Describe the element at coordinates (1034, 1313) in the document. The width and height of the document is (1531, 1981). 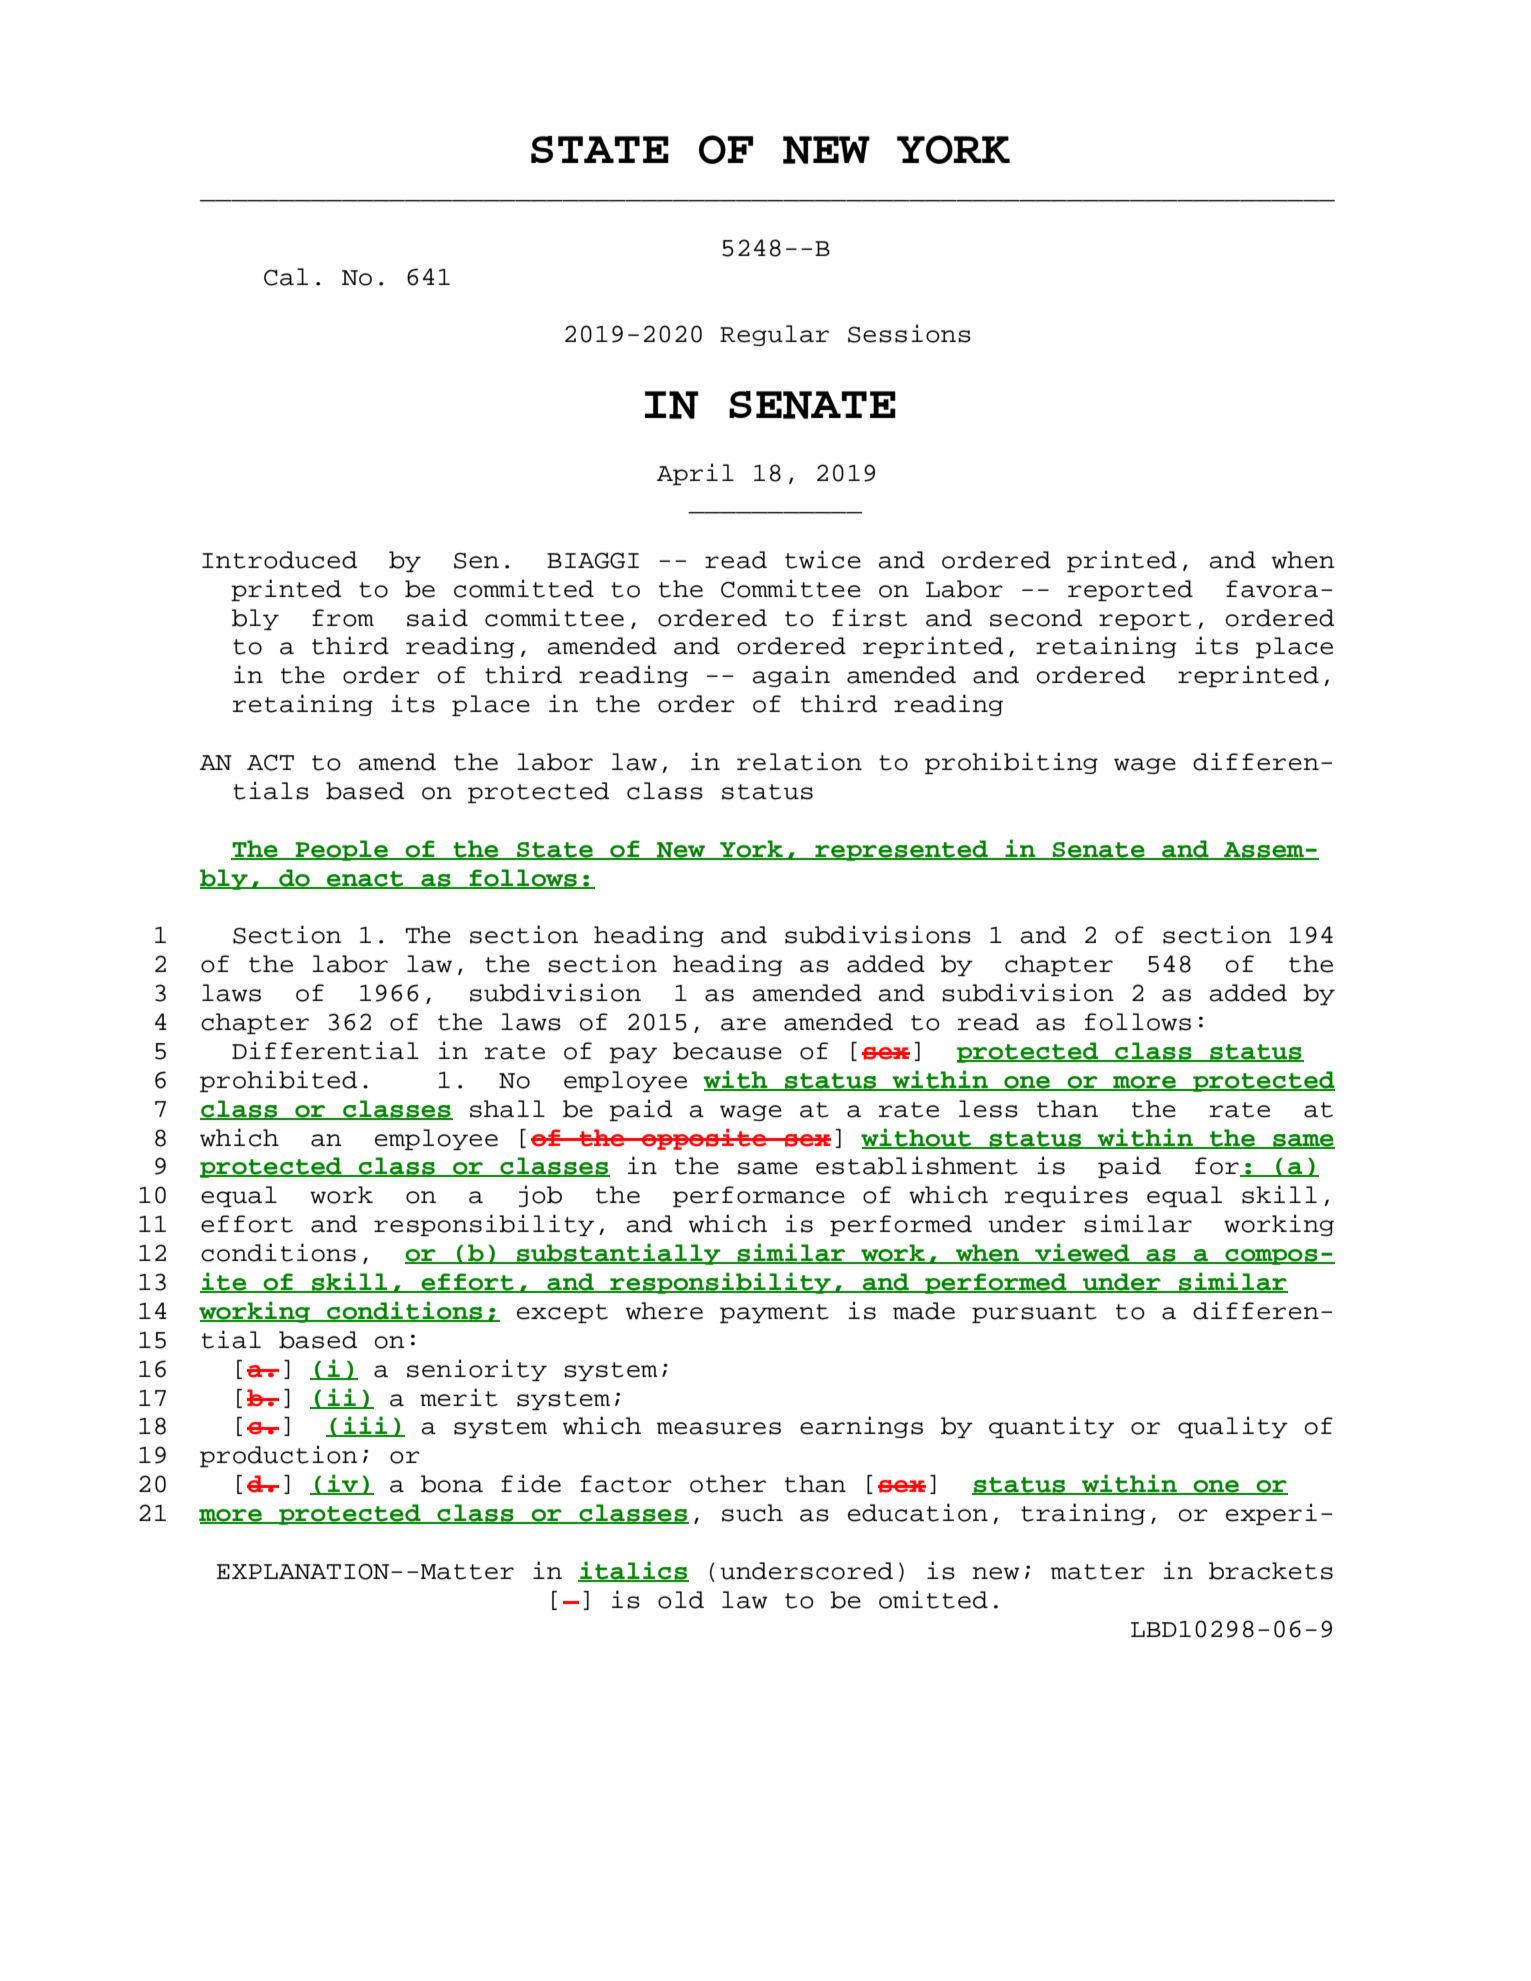
I see `pursuant` at that location.
